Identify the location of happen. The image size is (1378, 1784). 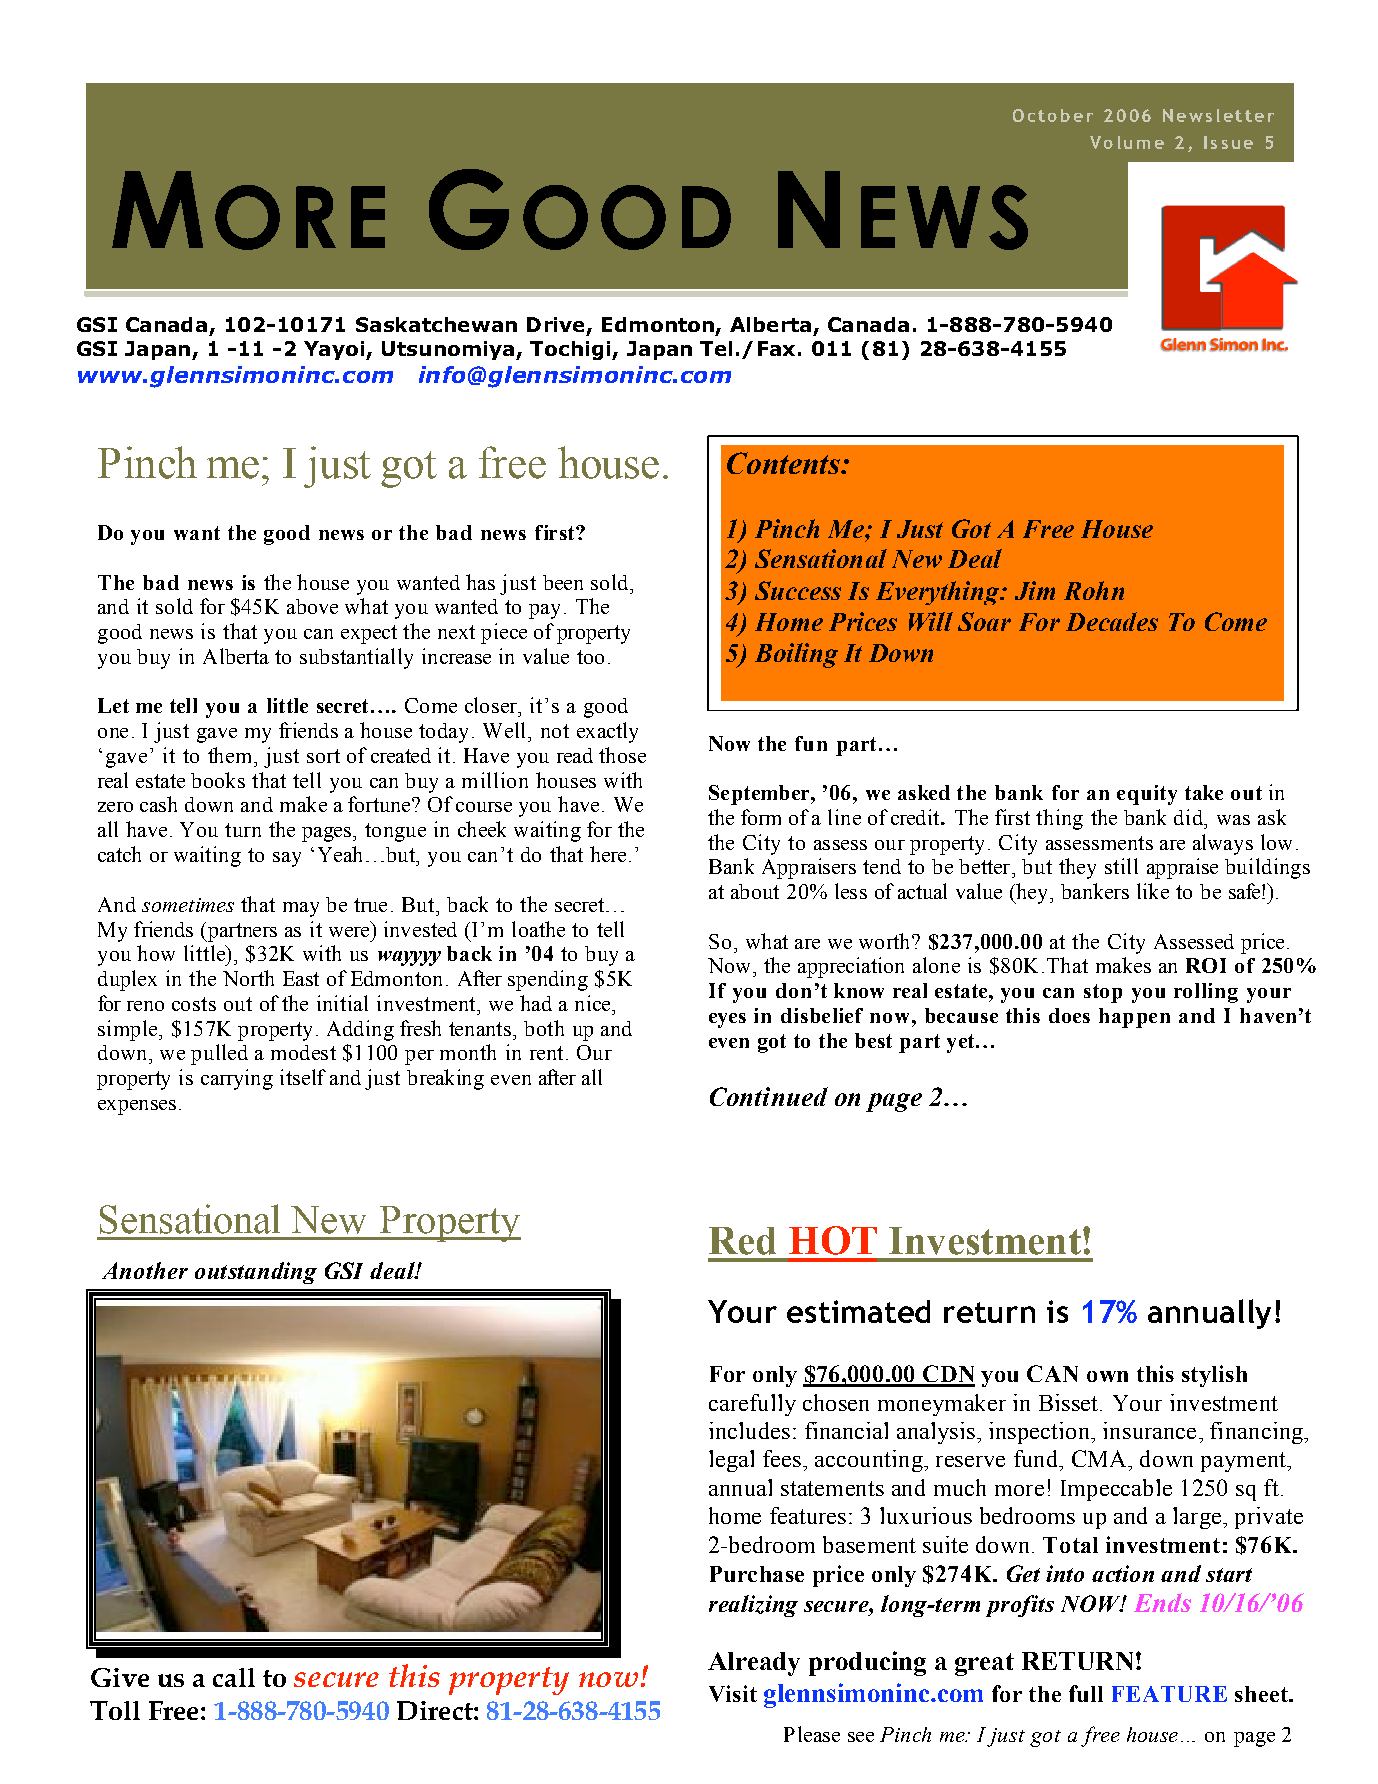
(1134, 1018).
